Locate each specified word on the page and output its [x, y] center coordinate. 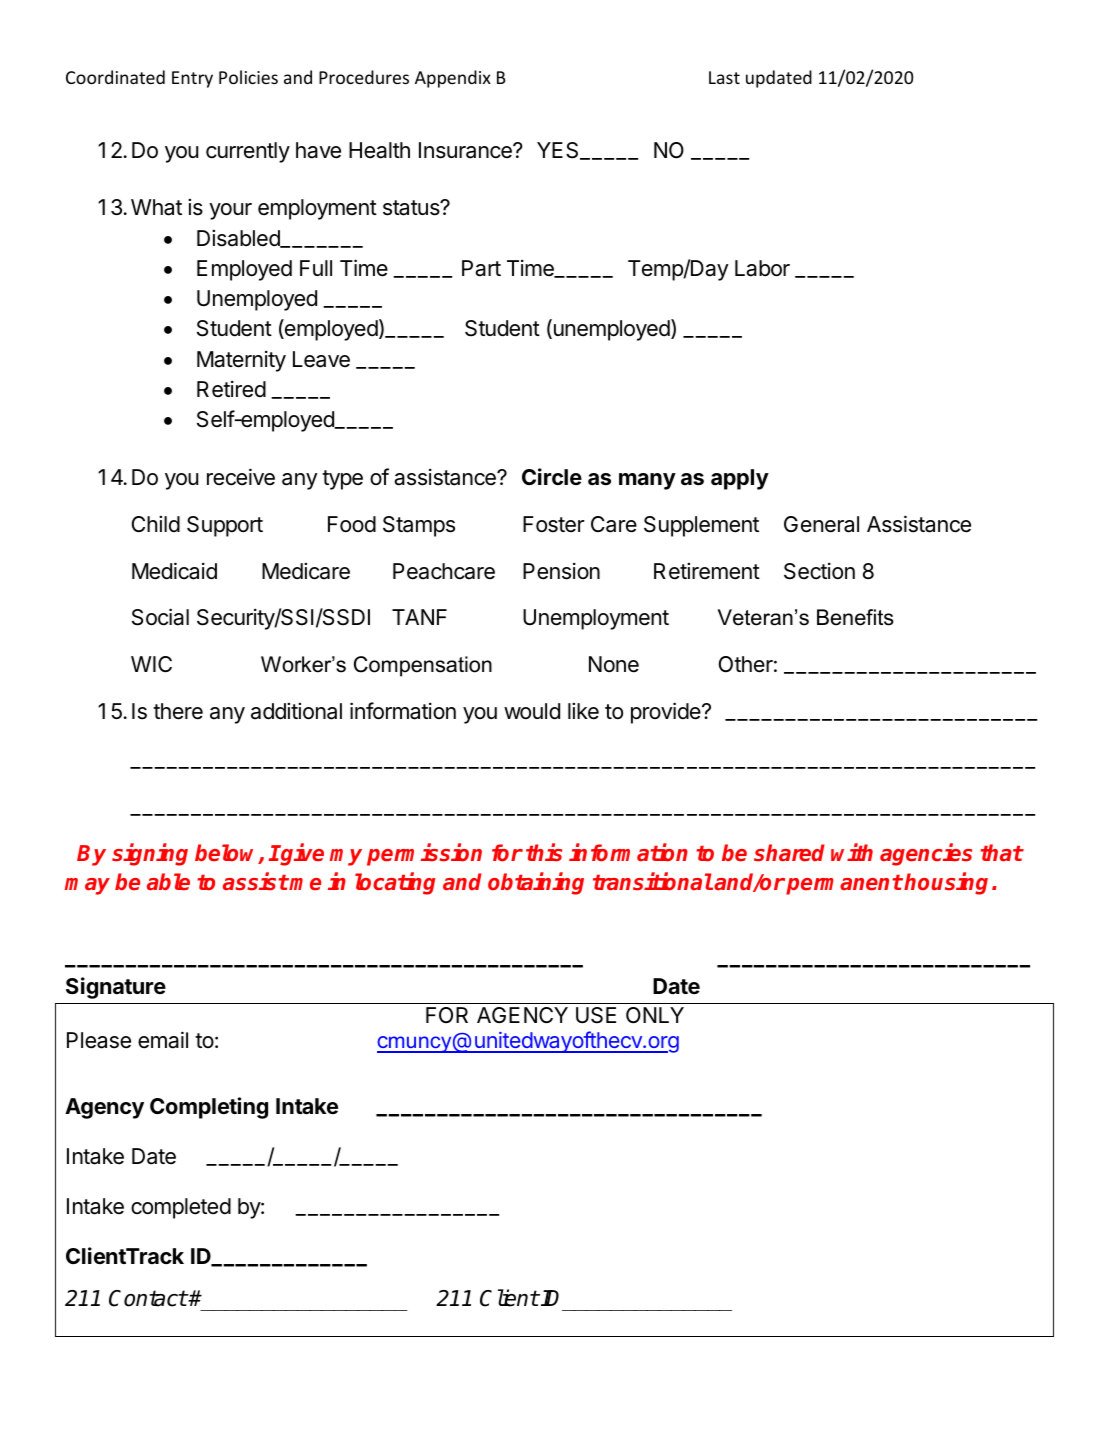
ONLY [655, 1015]
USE [596, 1015]
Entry [192, 79]
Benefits [855, 617]
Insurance [466, 150]
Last [724, 77]
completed [181, 1208]
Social [160, 617]
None [614, 664]
